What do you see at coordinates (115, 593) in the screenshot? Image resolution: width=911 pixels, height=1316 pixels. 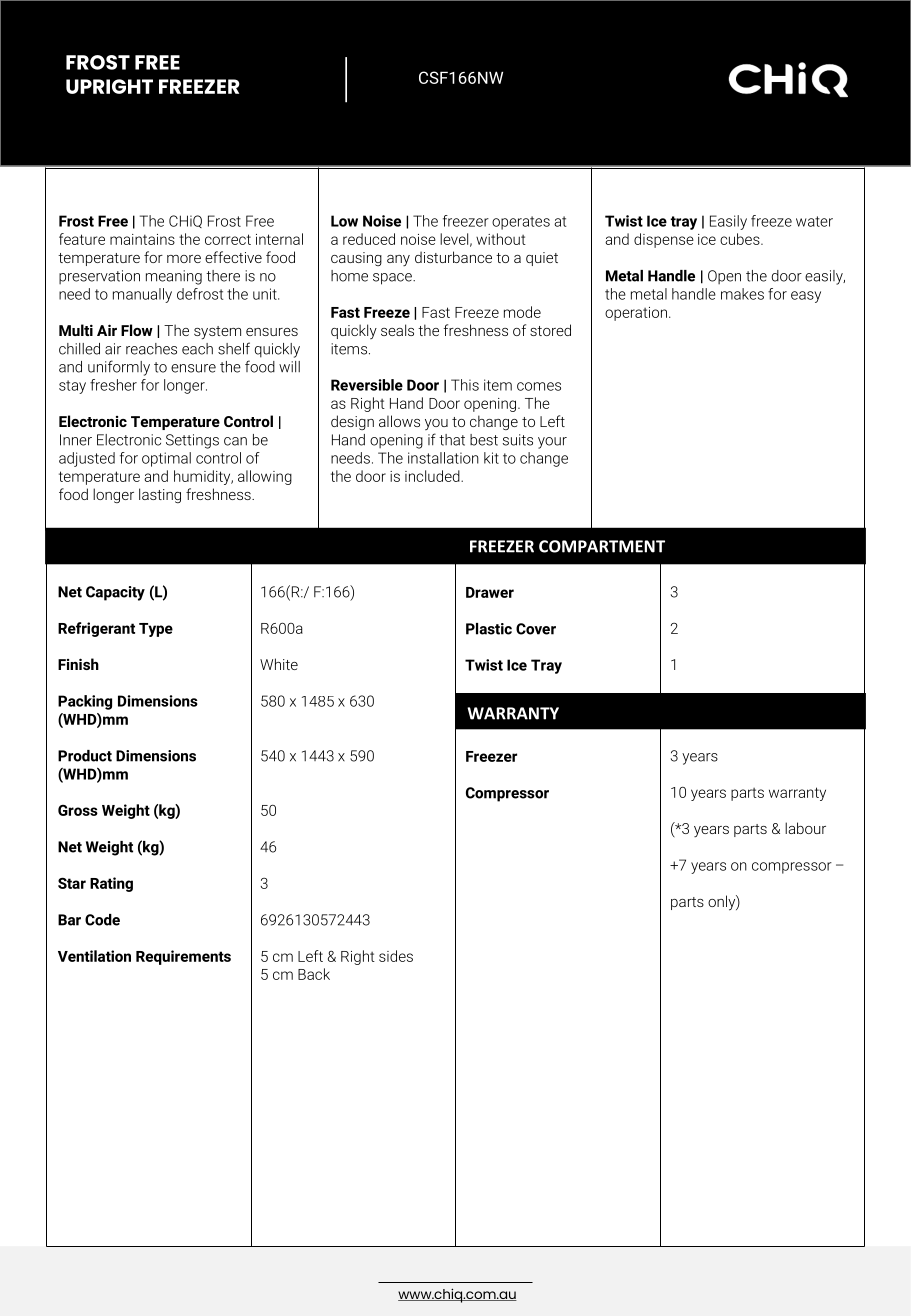 I see `Capacity` at bounding box center [115, 593].
